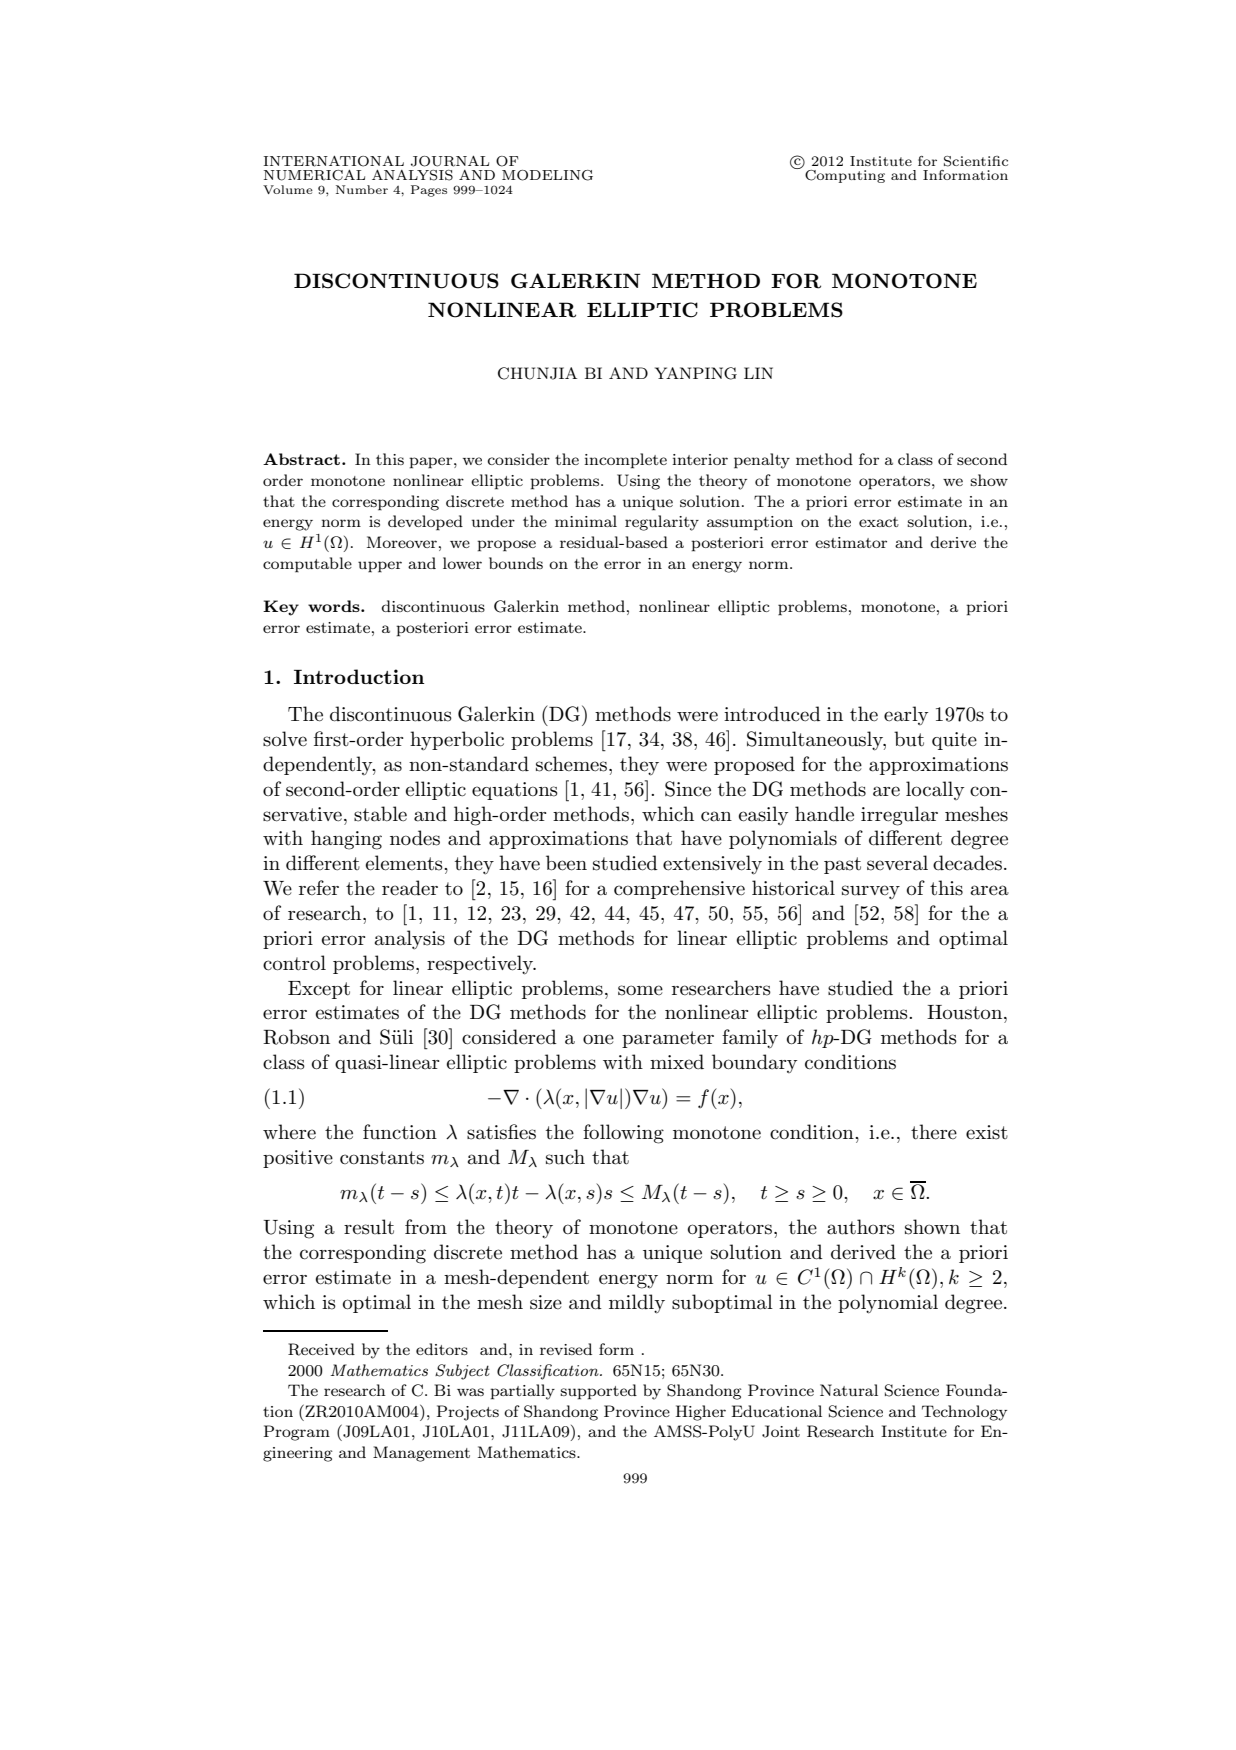  Describe the element at coordinates (964, 1413) in the document. I see `Technology` at that location.
